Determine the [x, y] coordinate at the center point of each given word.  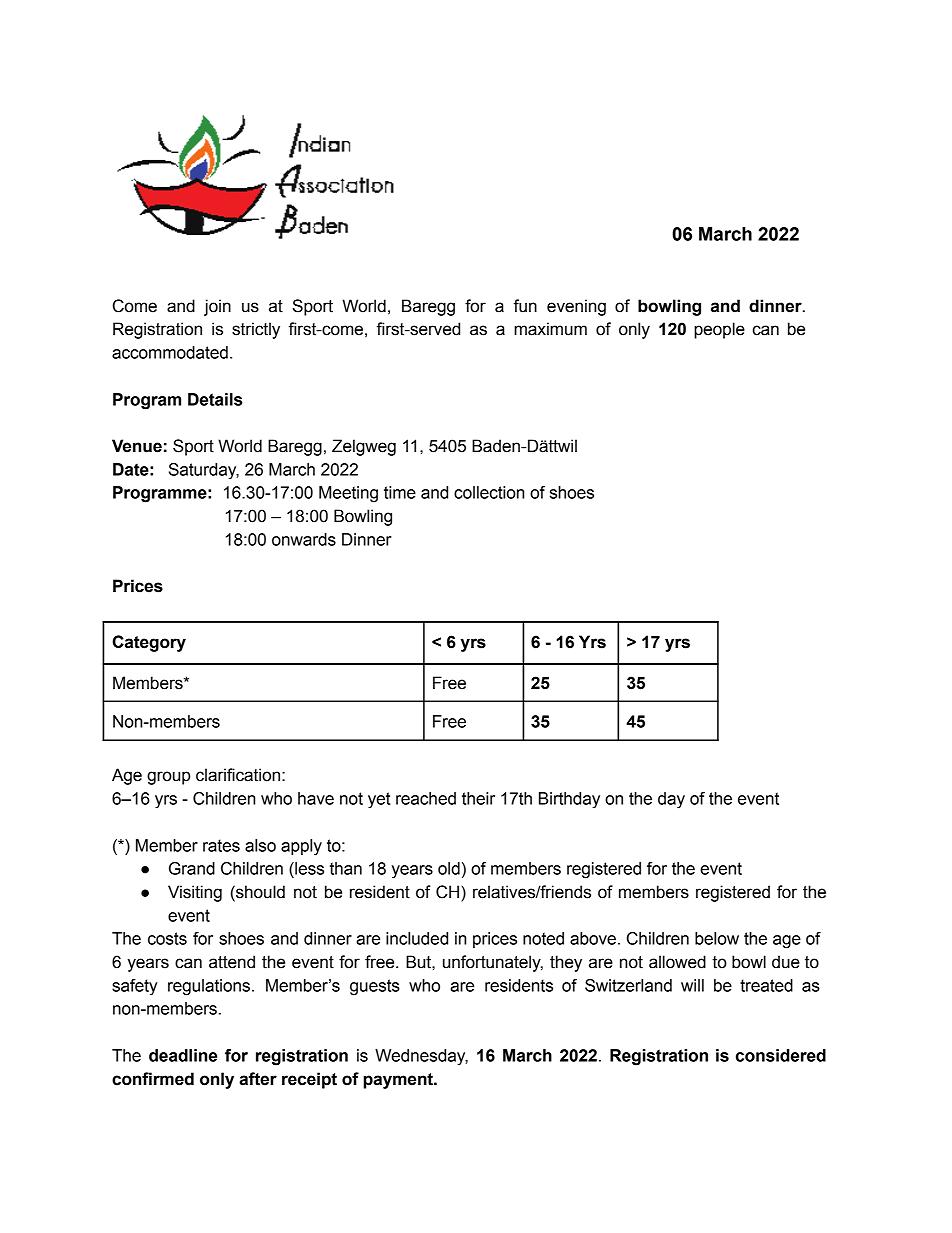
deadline [183, 1055]
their [478, 798]
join [217, 307]
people [719, 330]
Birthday [569, 800]
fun [525, 306]
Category [149, 643]
